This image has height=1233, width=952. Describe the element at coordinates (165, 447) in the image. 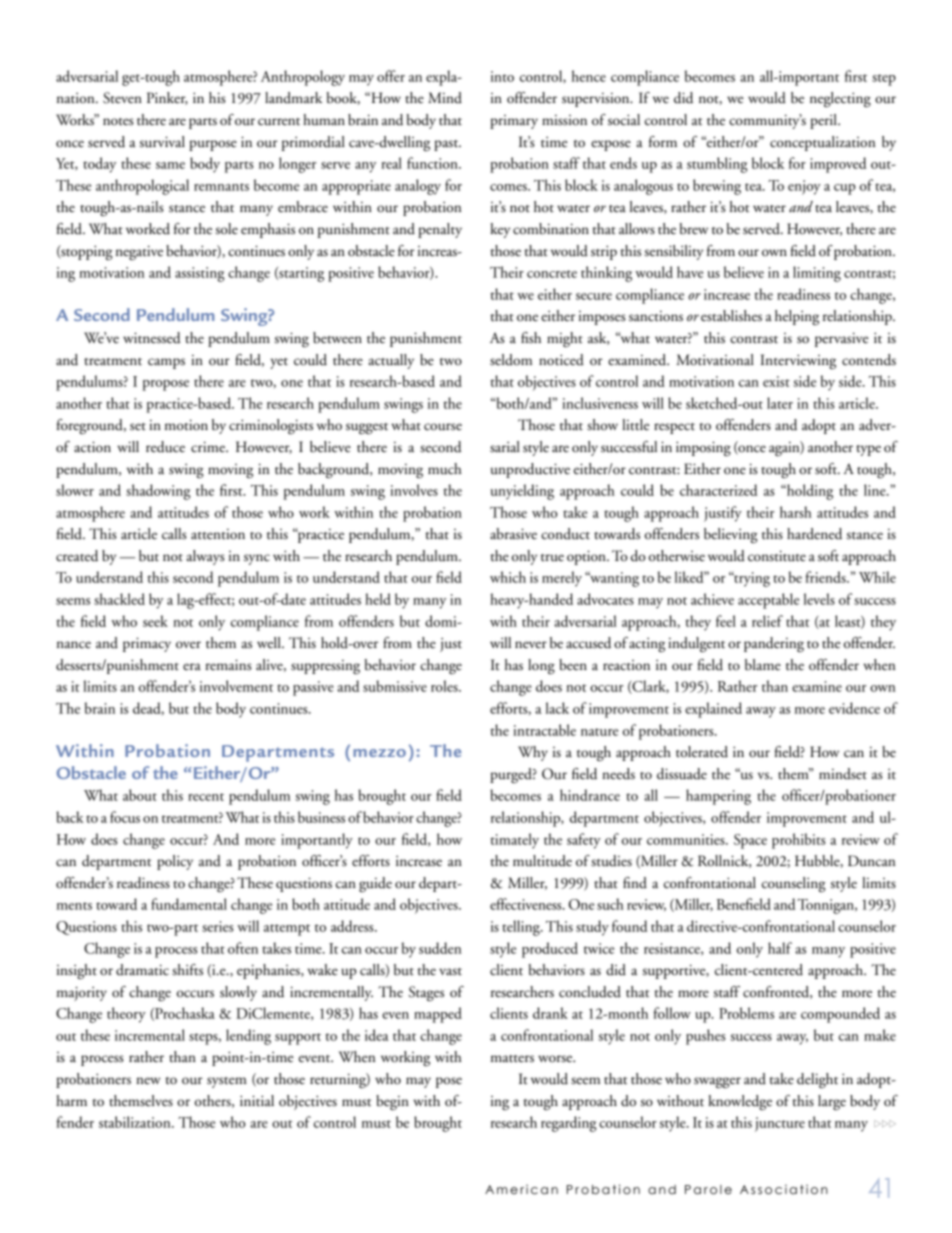

I see `reduce` at that location.
